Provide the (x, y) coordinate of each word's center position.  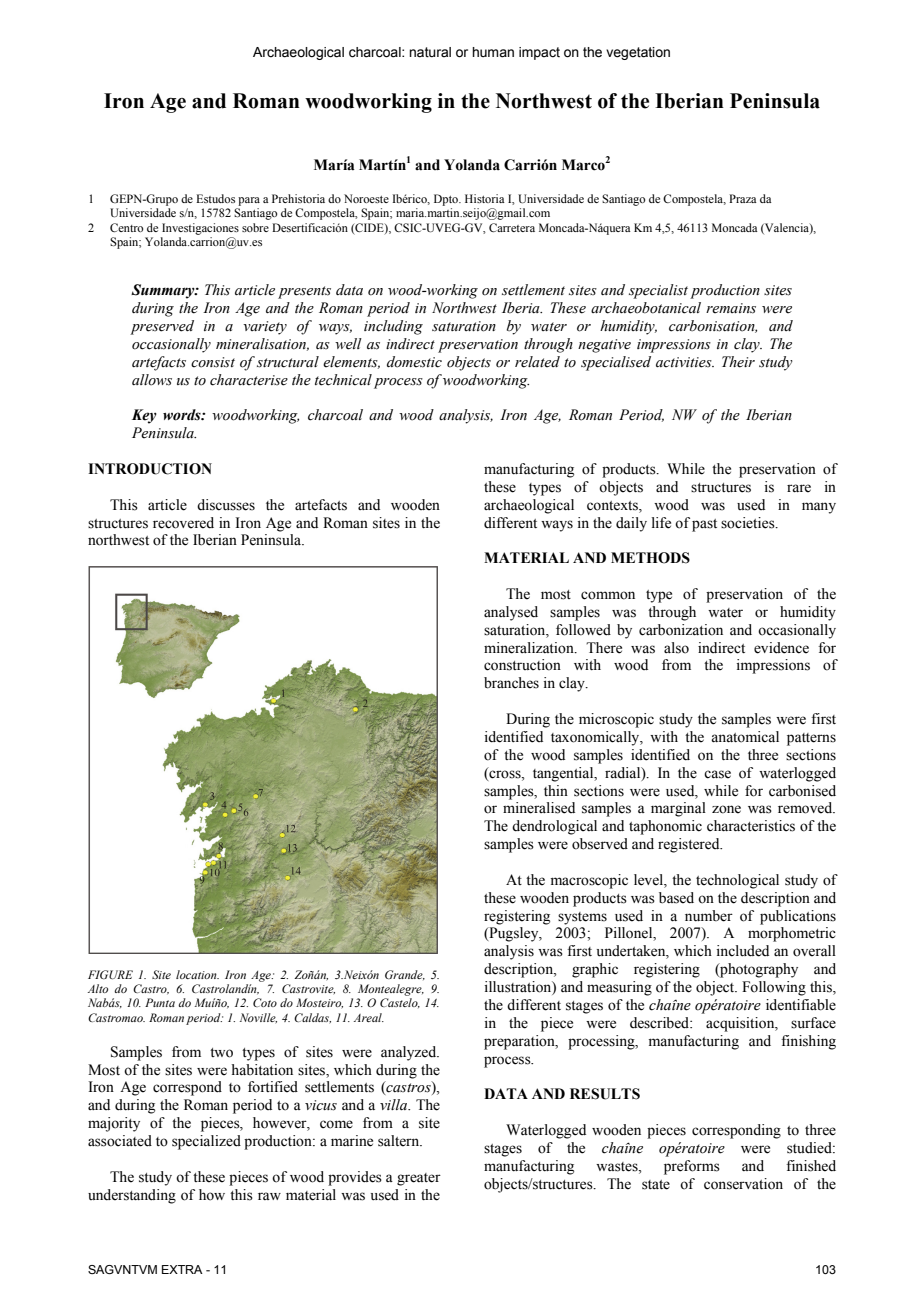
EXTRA (182, 1269)
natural (430, 52)
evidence (781, 648)
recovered (183, 523)
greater (419, 1179)
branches (511, 683)
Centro (126, 227)
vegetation (638, 53)
